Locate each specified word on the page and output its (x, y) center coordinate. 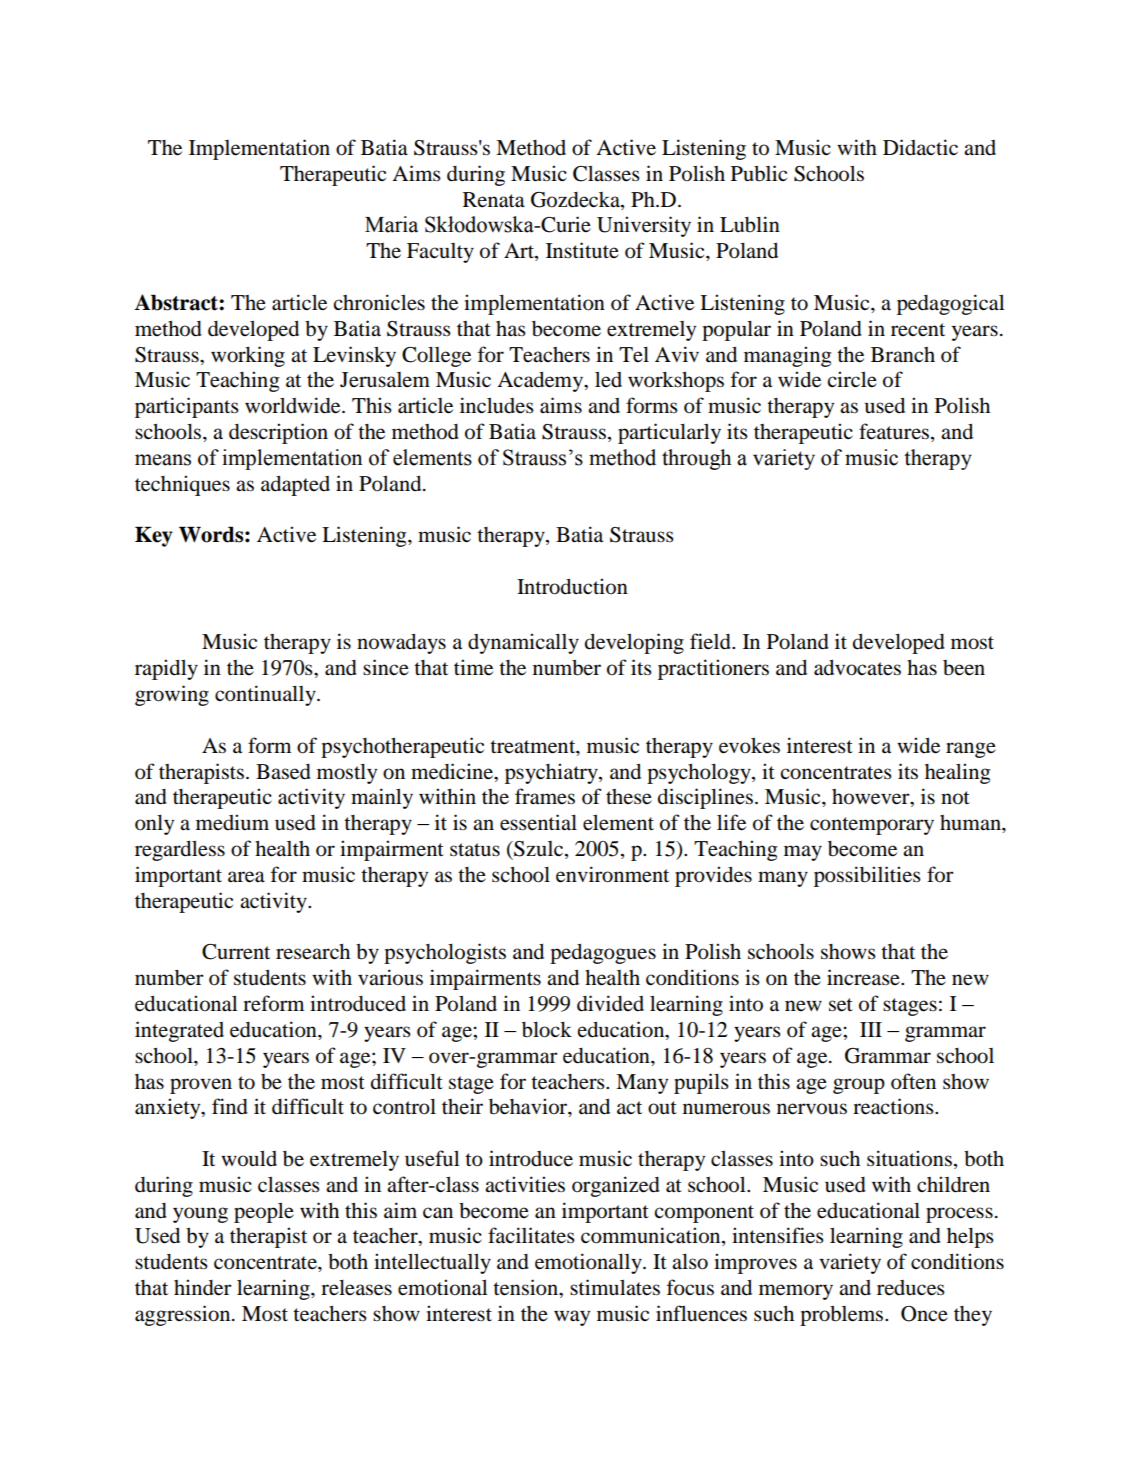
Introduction (572, 586)
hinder (203, 1287)
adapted (295, 485)
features (895, 432)
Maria (391, 224)
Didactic (920, 147)
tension (527, 1288)
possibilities (867, 876)
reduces (911, 1288)
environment (612, 874)
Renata (494, 200)
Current (236, 952)
